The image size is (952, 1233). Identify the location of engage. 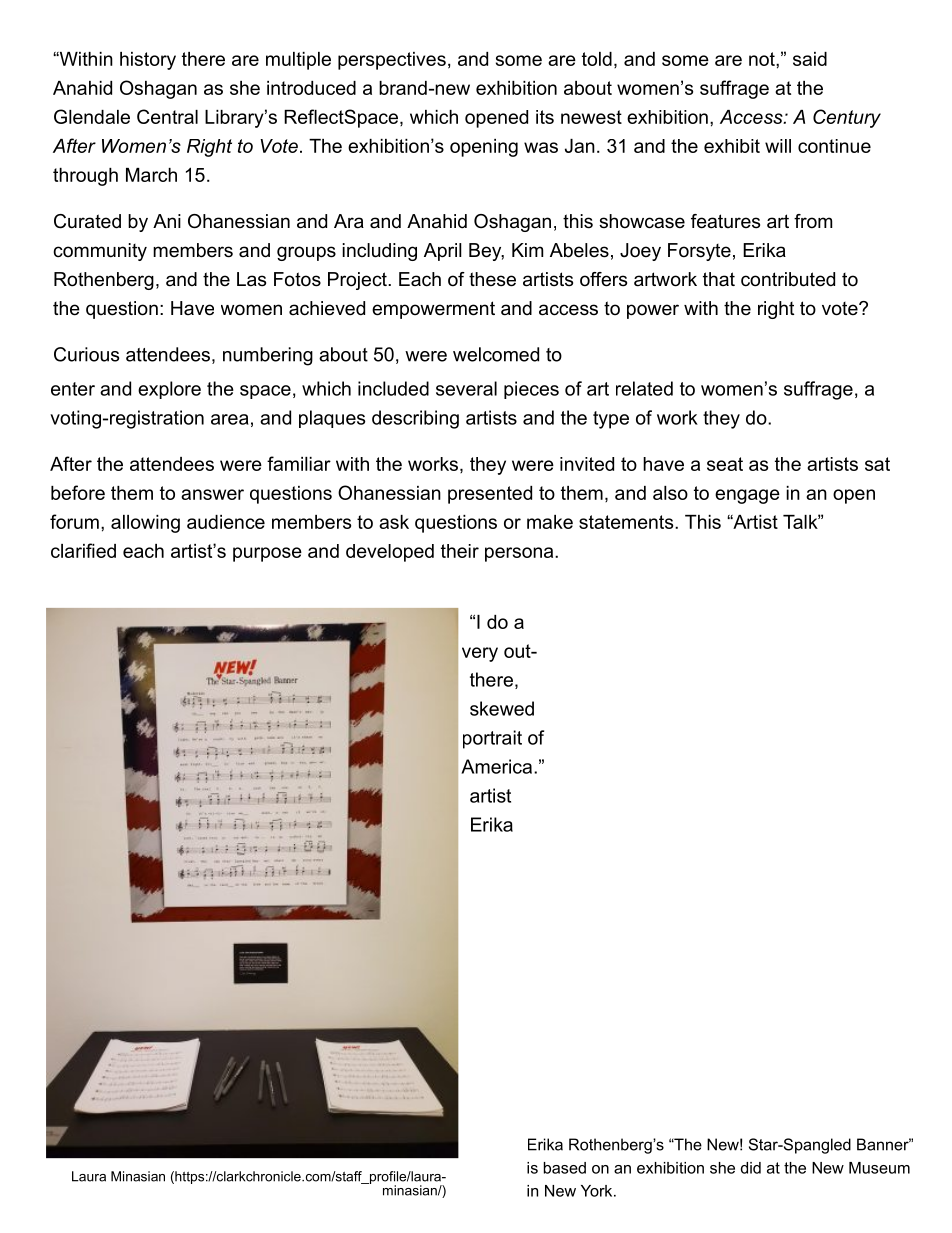
(747, 496).
